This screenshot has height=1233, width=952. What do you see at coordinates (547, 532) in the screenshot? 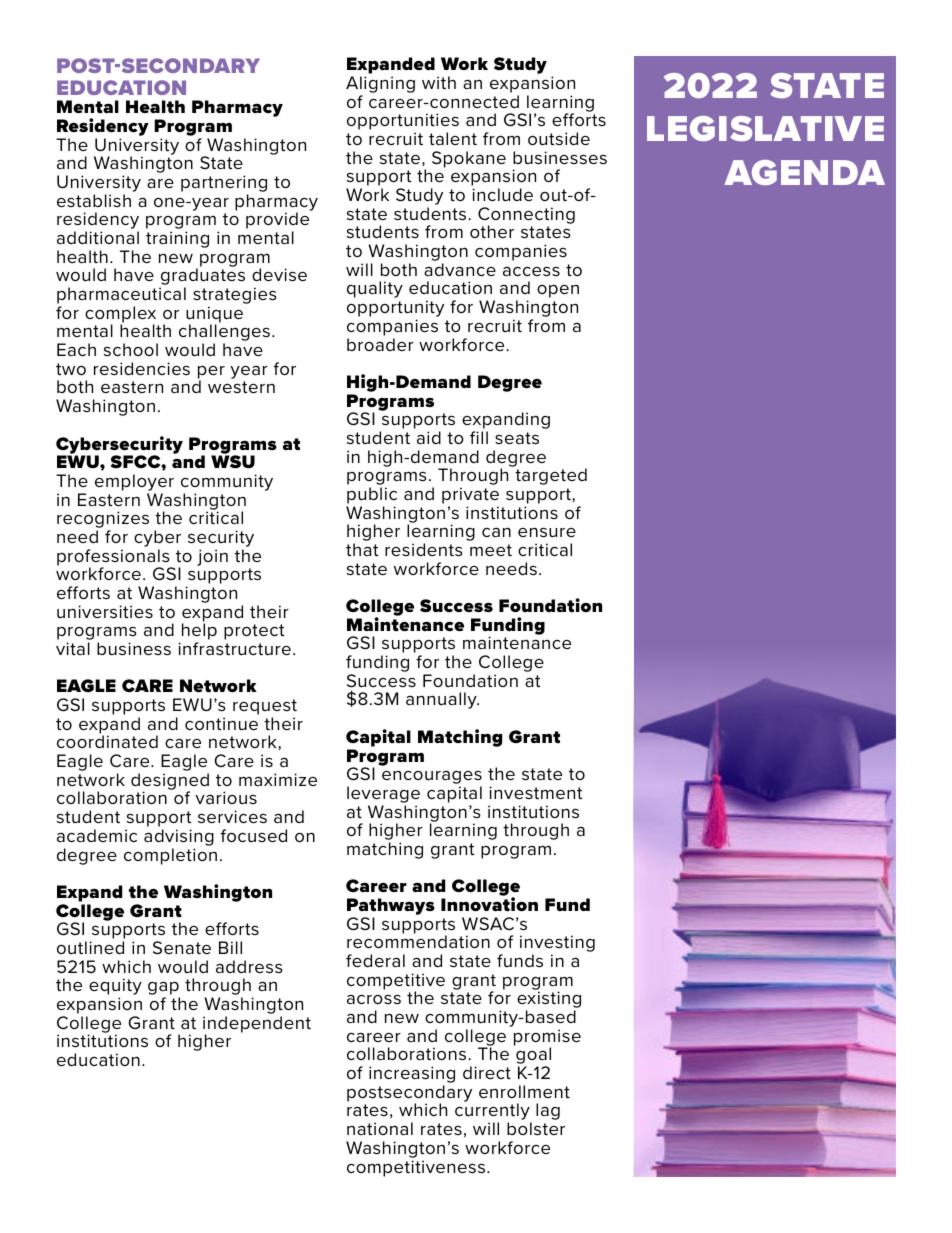
I see `ensure` at bounding box center [547, 532].
